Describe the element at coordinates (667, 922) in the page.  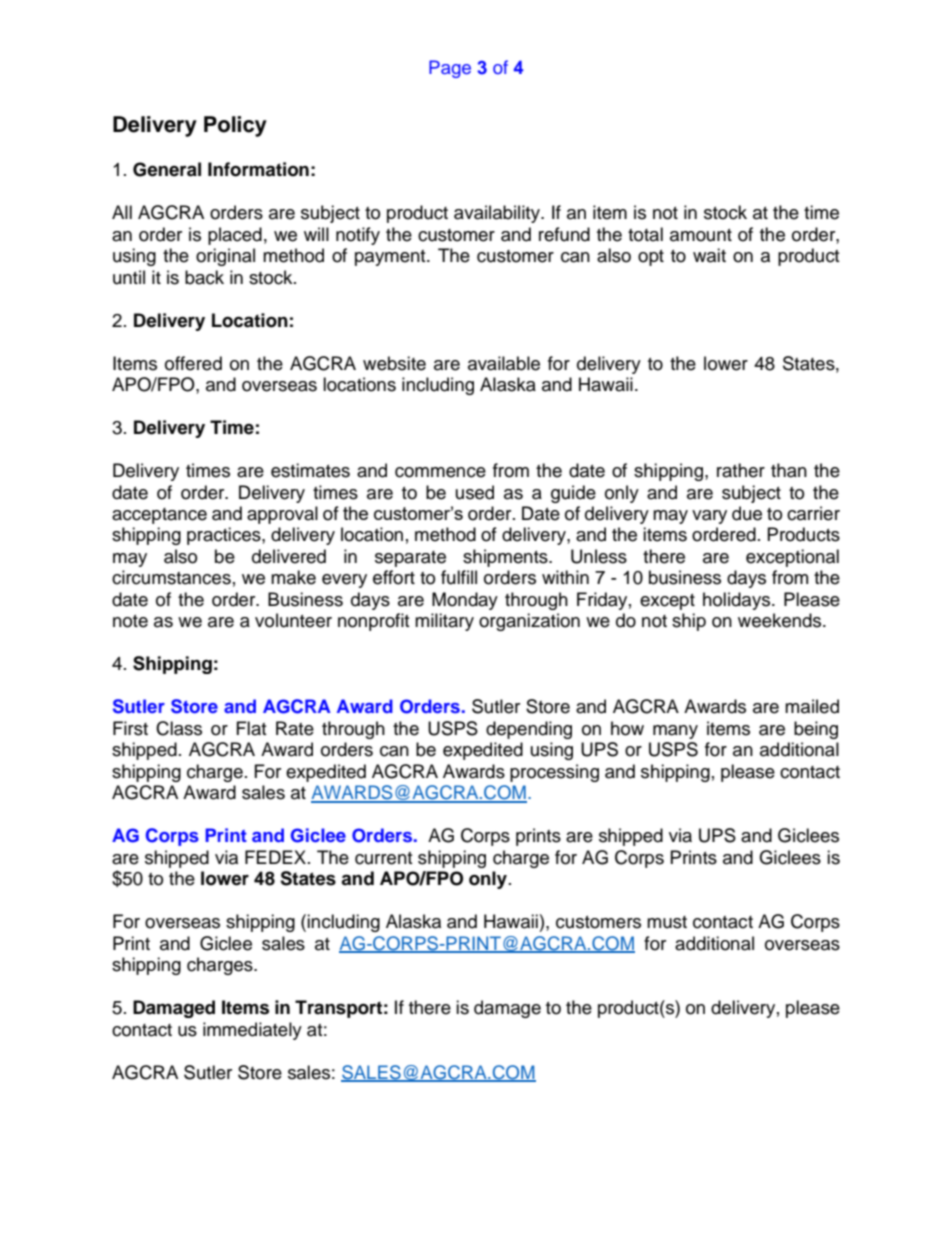
I see `must` at that location.
